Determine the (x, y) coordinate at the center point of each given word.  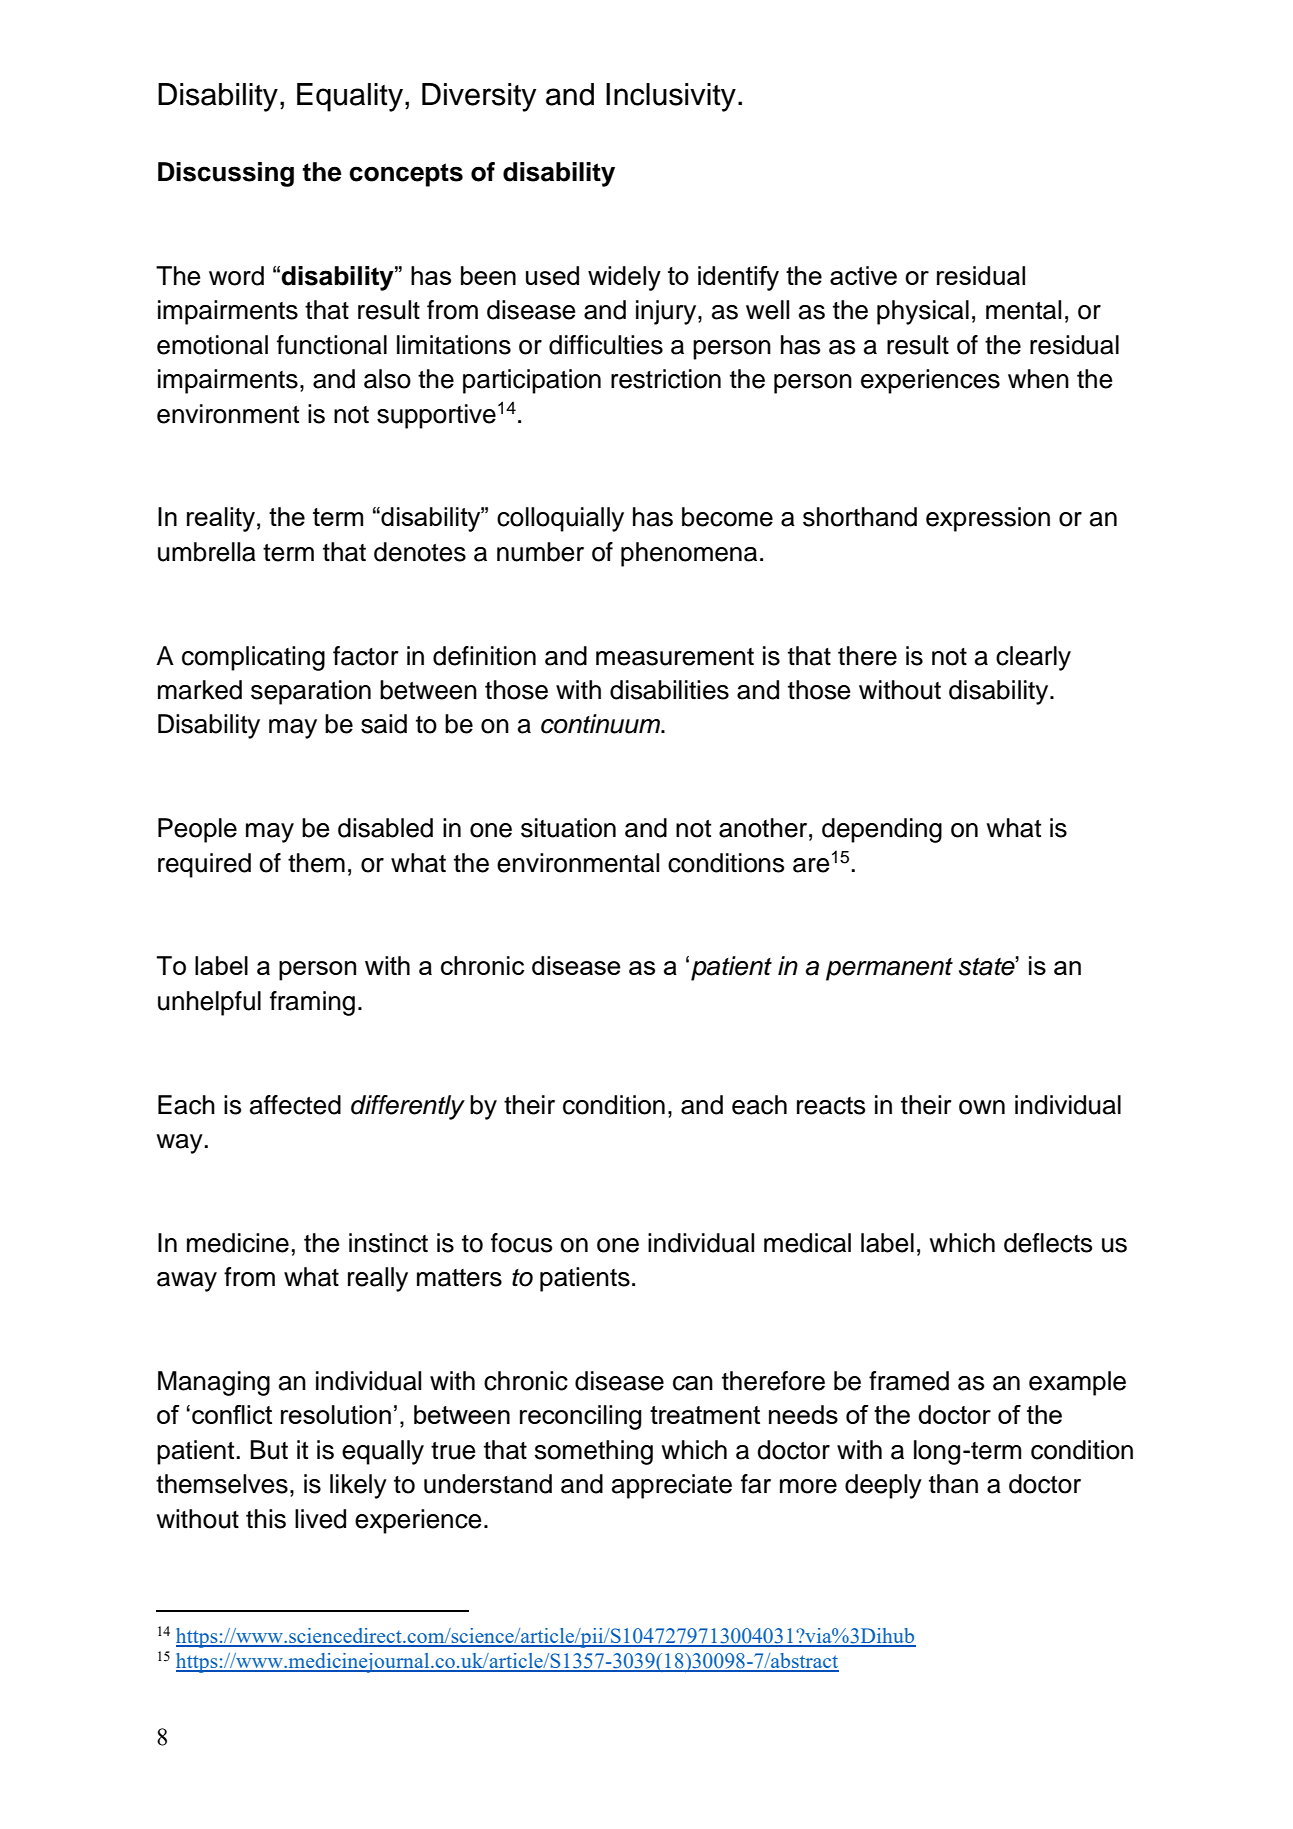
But (269, 1450)
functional (332, 345)
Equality (350, 97)
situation (568, 828)
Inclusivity (671, 97)
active (863, 275)
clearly (1033, 658)
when (1038, 379)
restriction (666, 379)
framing (312, 1003)
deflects (1048, 1243)
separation (311, 692)
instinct (388, 1243)
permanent (889, 969)
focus (521, 1243)
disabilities (669, 690)
